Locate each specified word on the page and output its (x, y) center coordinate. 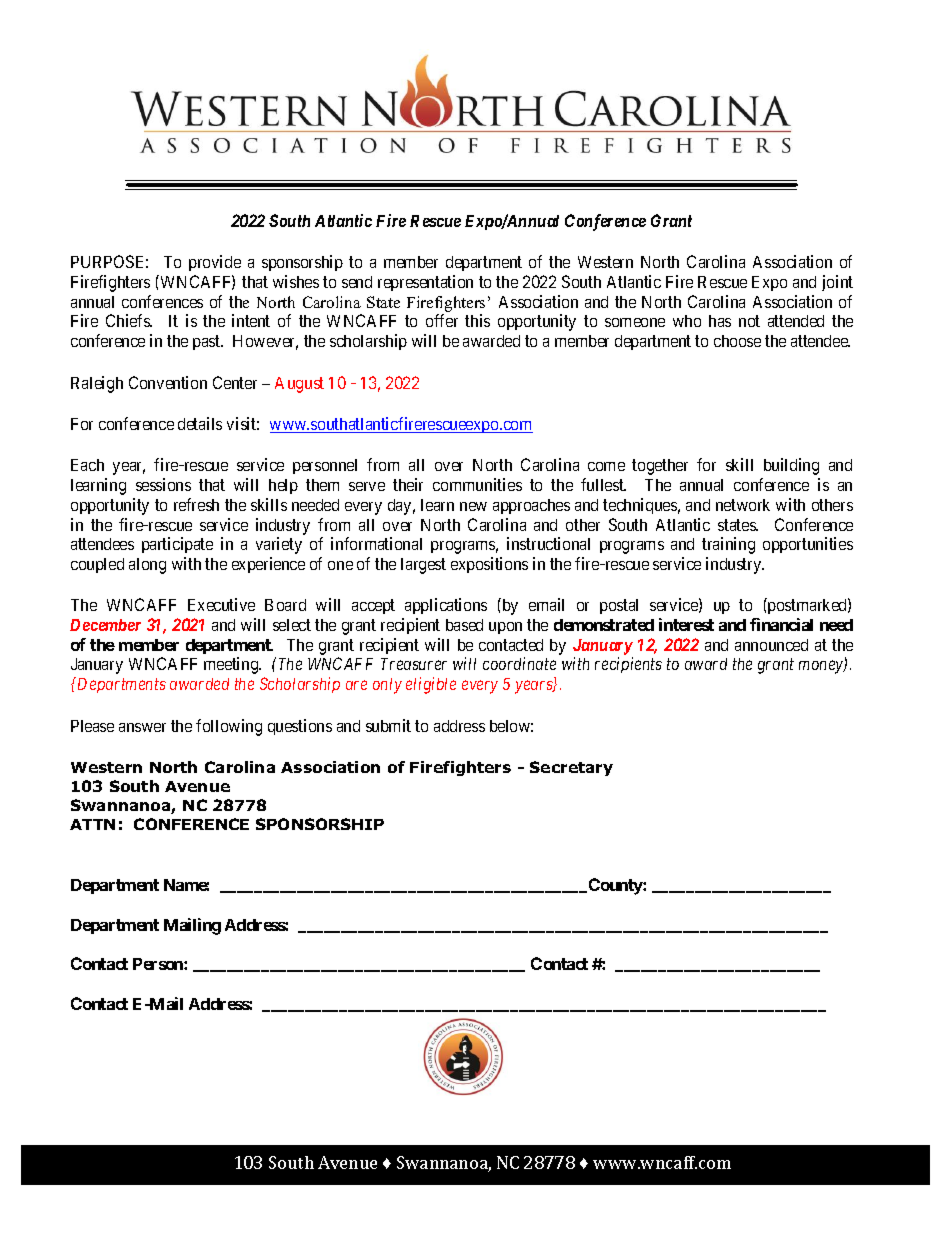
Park (582, 1162)
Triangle (508, 1164)
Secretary (571, 768)
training (728, 545)
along (147, 566)
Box (260, 1162)
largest (423, 566)
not (749, 321)
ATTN (92, 824)
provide (215, 263)
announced (771, 645)
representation (425, 283)
